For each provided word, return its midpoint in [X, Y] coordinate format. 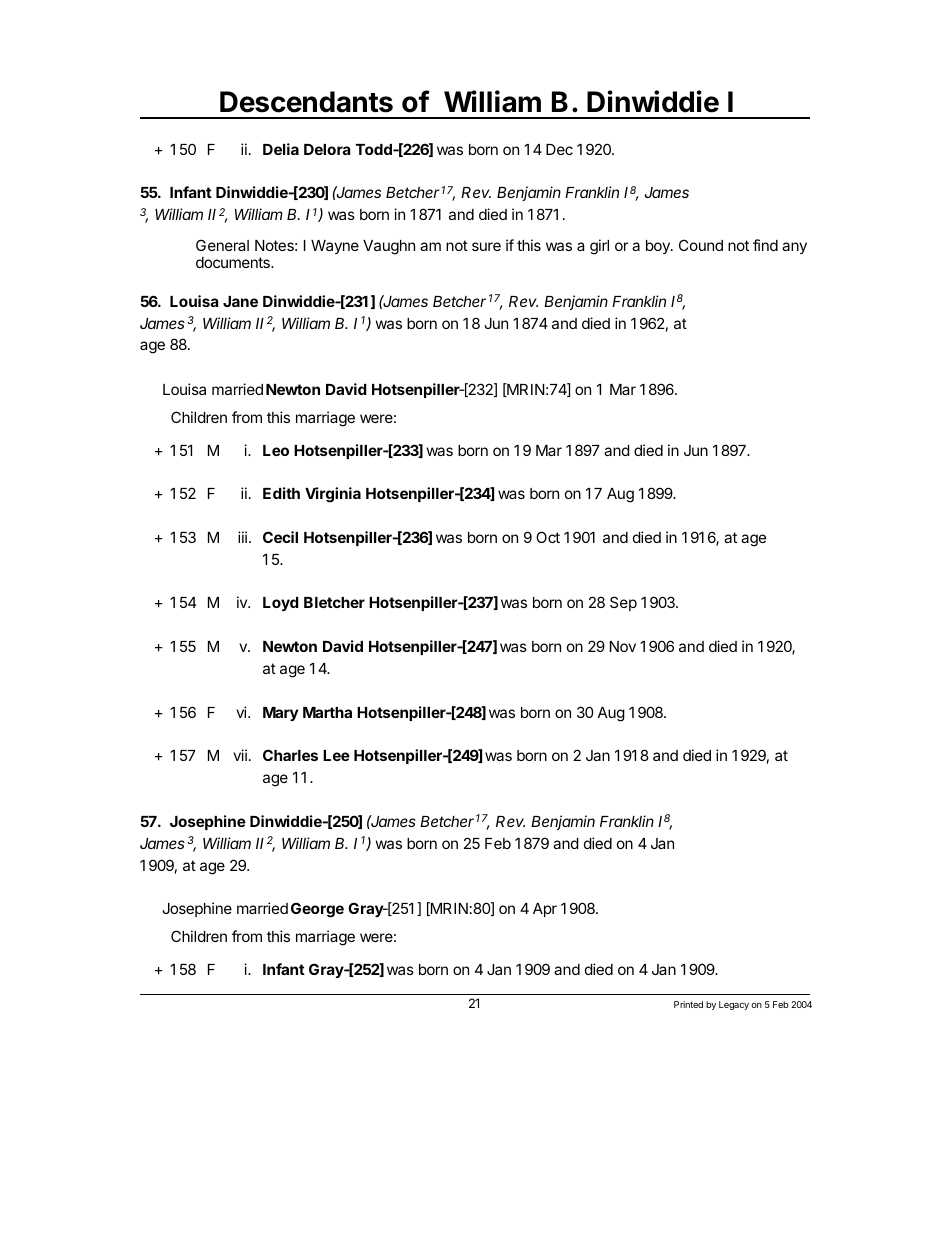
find [765, 245]
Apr [545, 910]
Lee [336, 755]
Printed [688, 1004]
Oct [548, 537]
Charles [290, 755]
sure [486, 246]
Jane [240, 301]
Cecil [280, 537]
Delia [281, 149]
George [317, 910]
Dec [559, 149]
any [794, 248]
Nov [623, 646]
